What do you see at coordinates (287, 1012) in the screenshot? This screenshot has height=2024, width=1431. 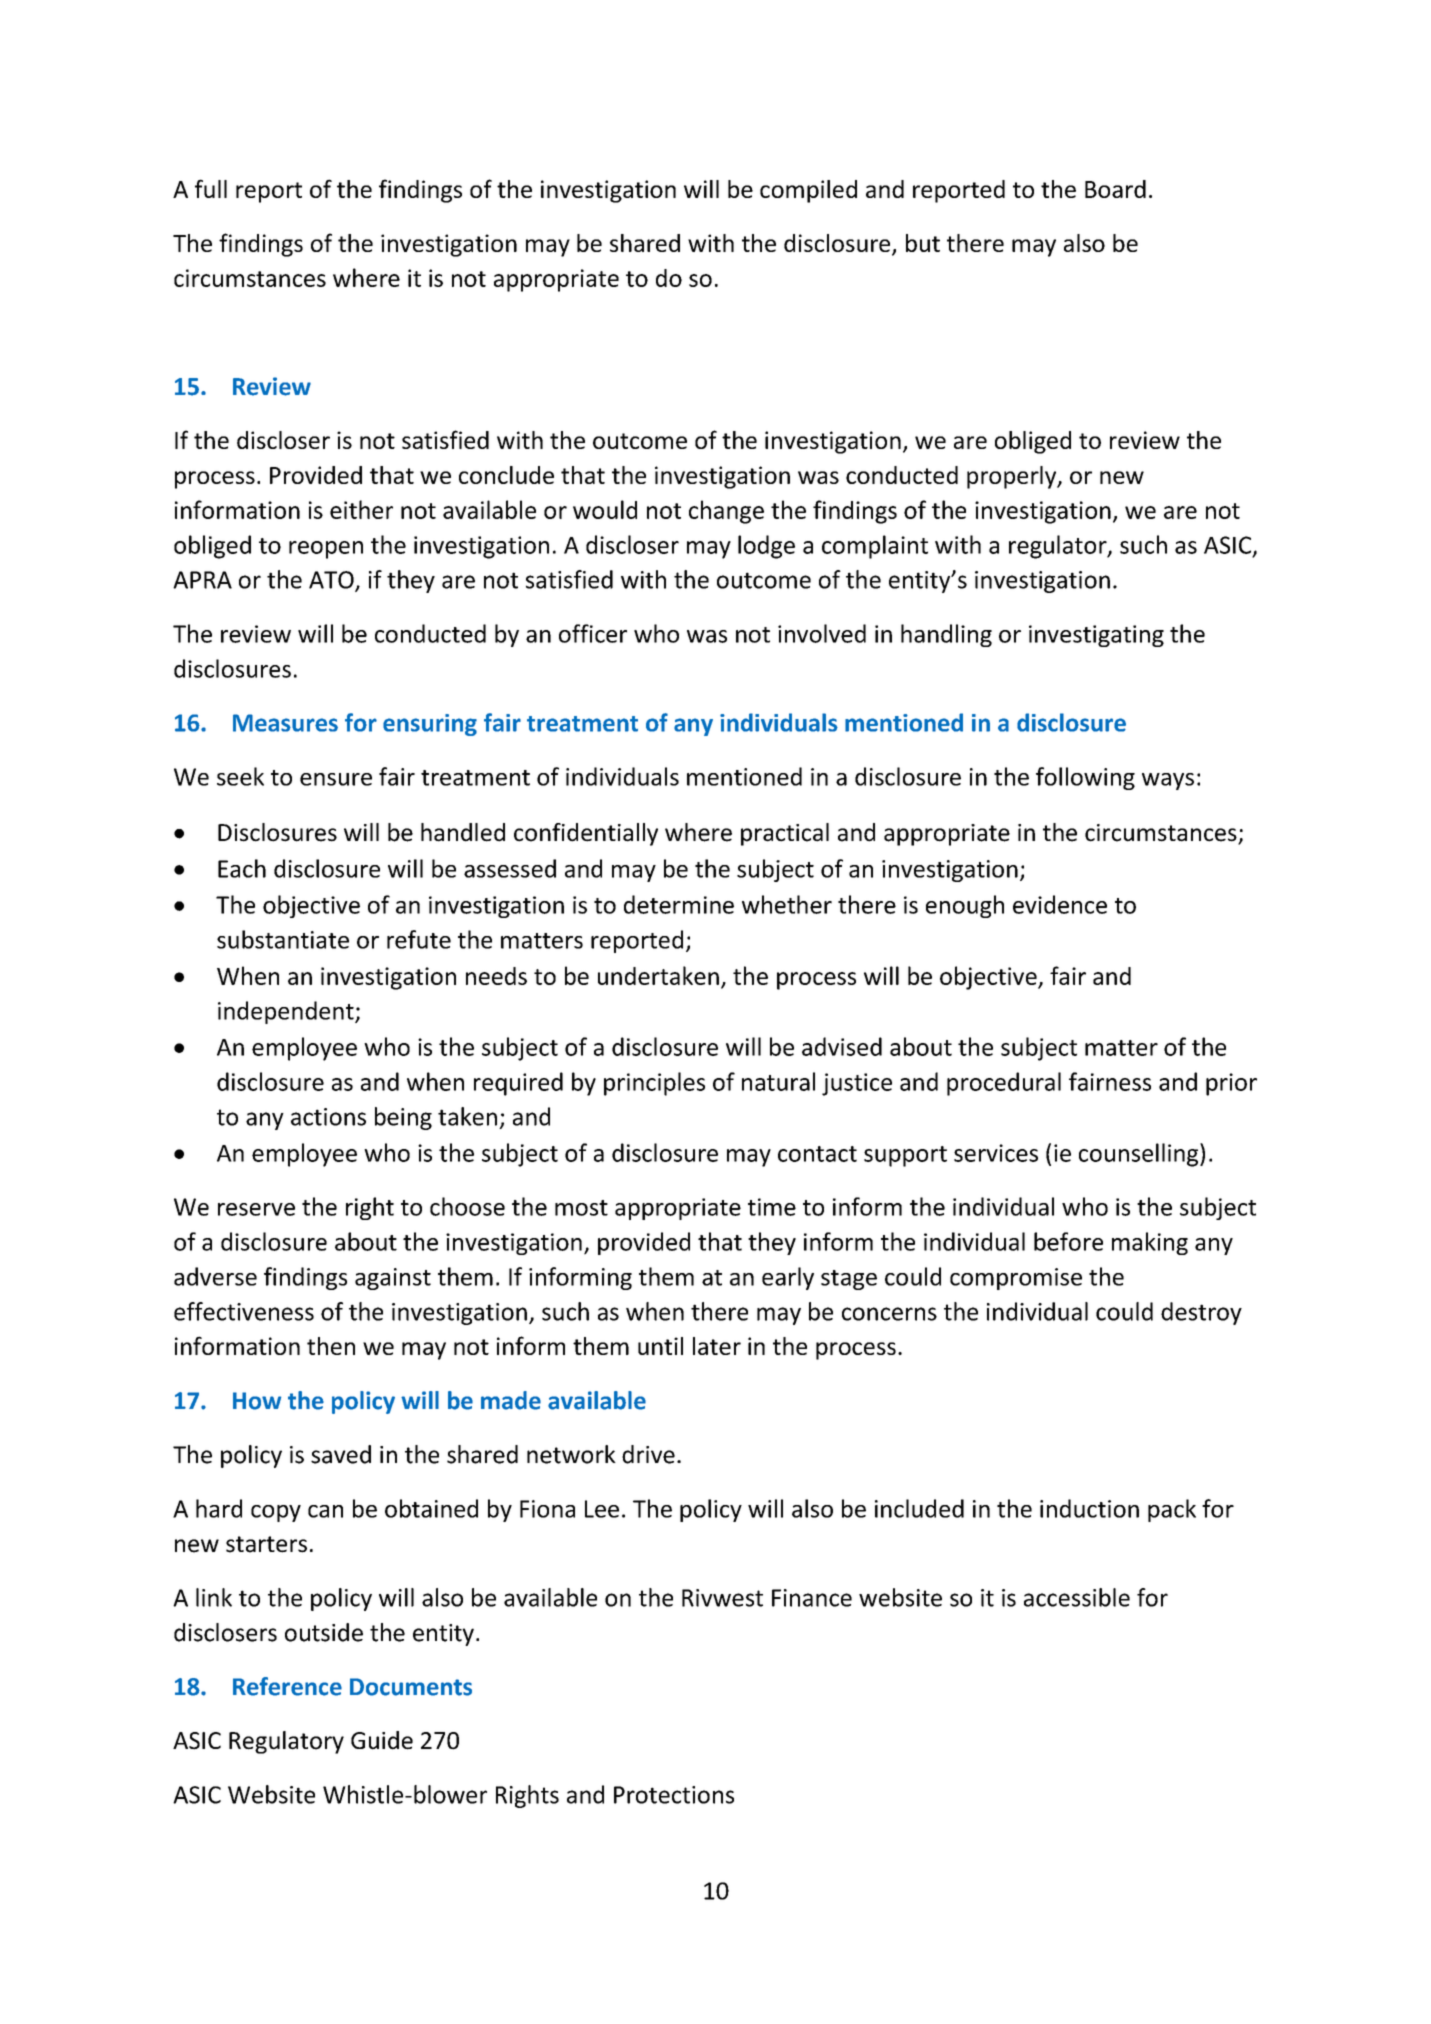 I see `independent` at bounding box center [287, 1012].
